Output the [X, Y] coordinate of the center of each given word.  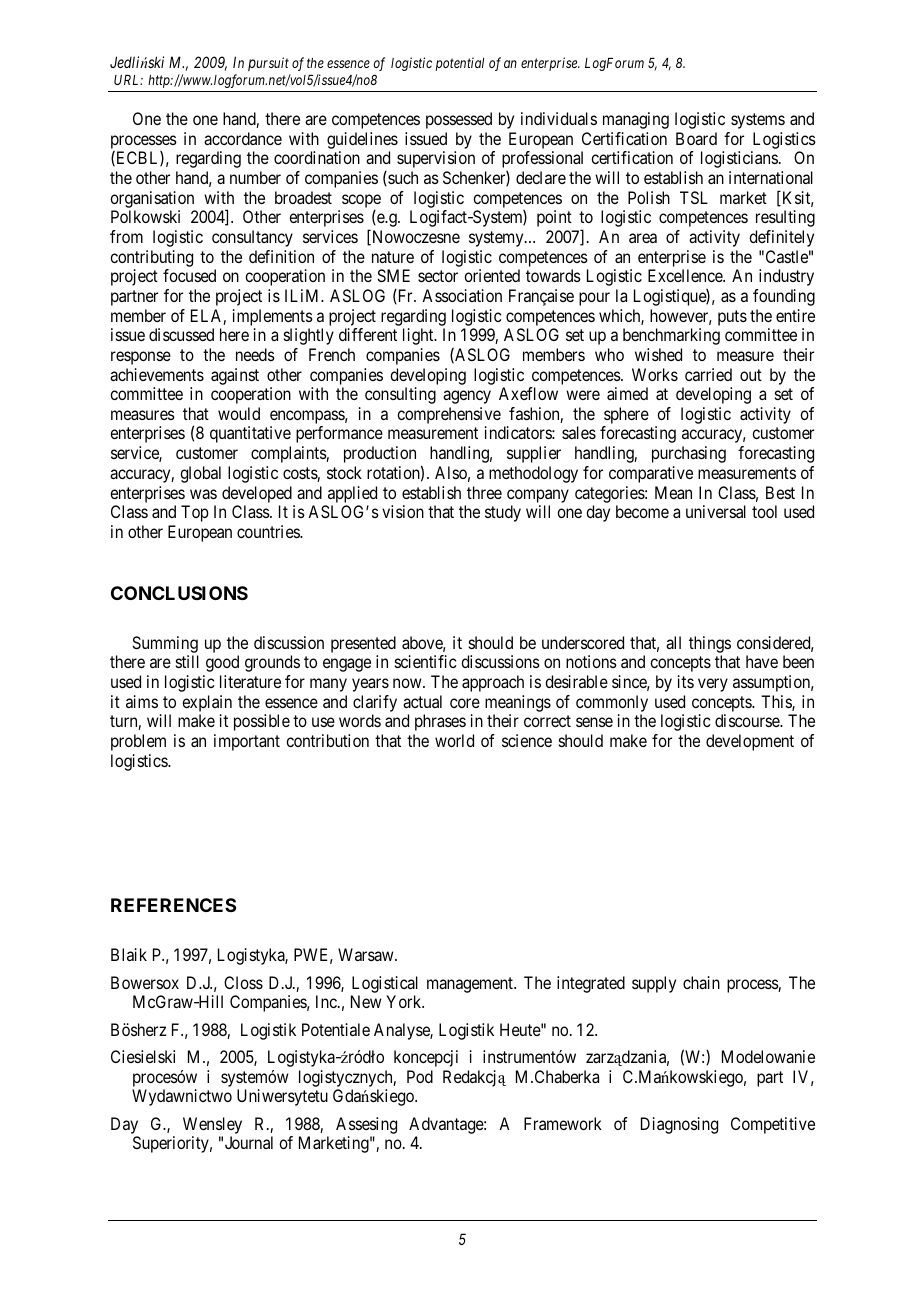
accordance [243, 138]
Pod [420, 1076]
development [750, 742]
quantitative [250, 434]
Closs [243, 982]
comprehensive [449, 417]
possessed [459, 120]
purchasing [689, 454]
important [247, 742]
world [454, 740]
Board [696, 138]
